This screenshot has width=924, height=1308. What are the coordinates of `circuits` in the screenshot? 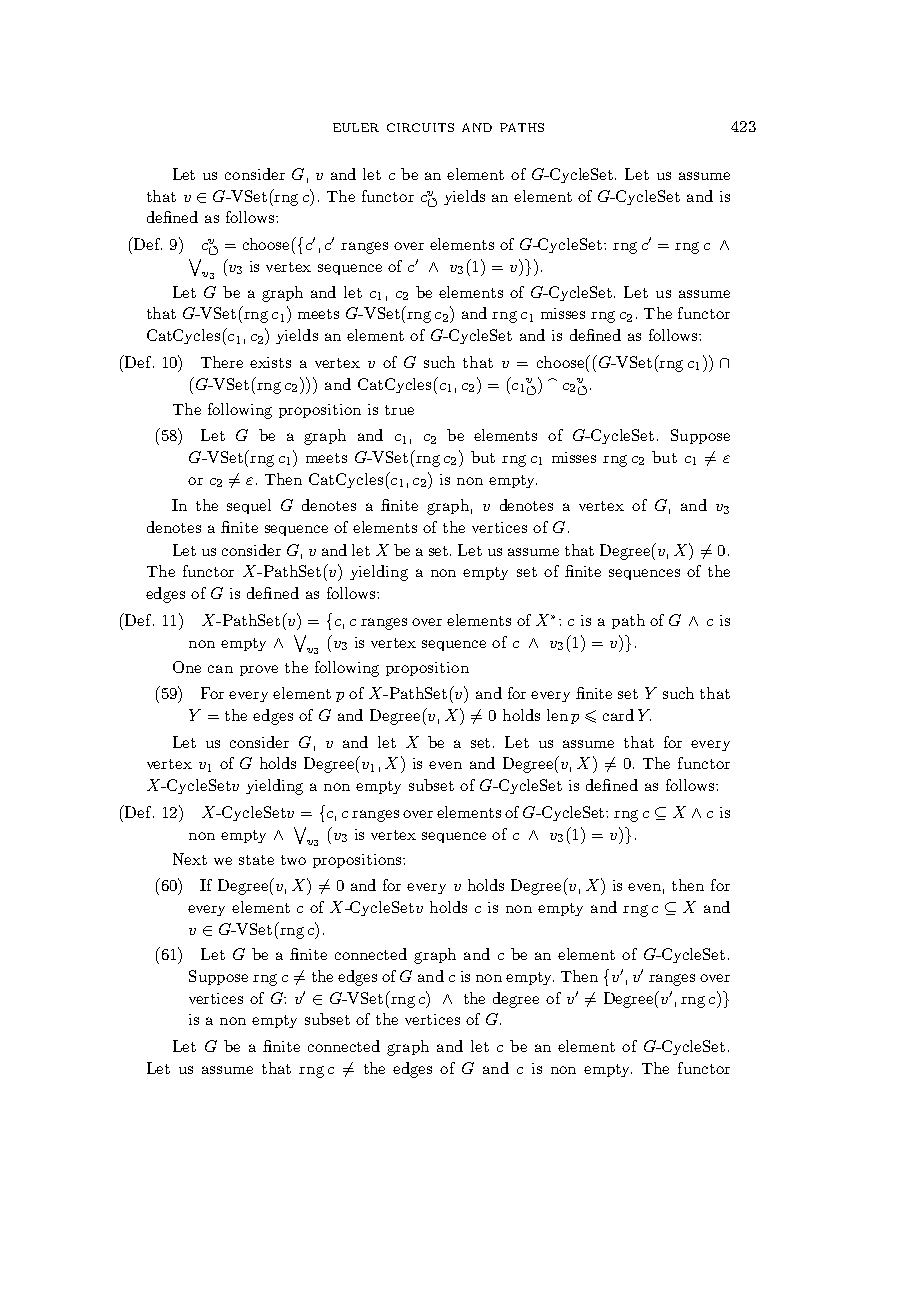 It's located at (420, 127).
